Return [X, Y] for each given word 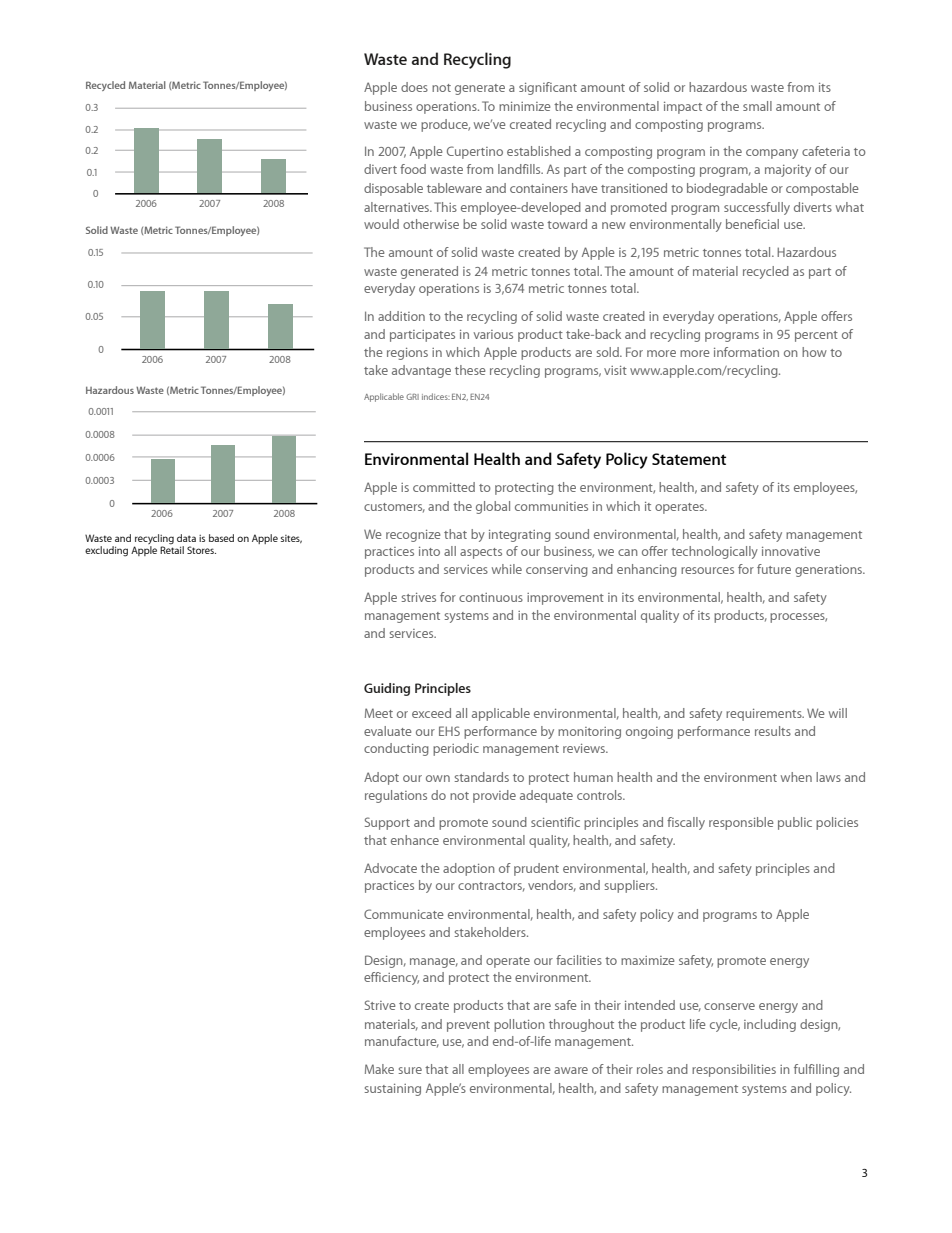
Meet [379, 713]
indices [436, 396]
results [773, 731]
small [757, 106]
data [186, 538]
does [414, 87]
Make [379, 1069]
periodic [456, 749]
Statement [689, 459]
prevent [468, 1026]
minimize [525, 106]
